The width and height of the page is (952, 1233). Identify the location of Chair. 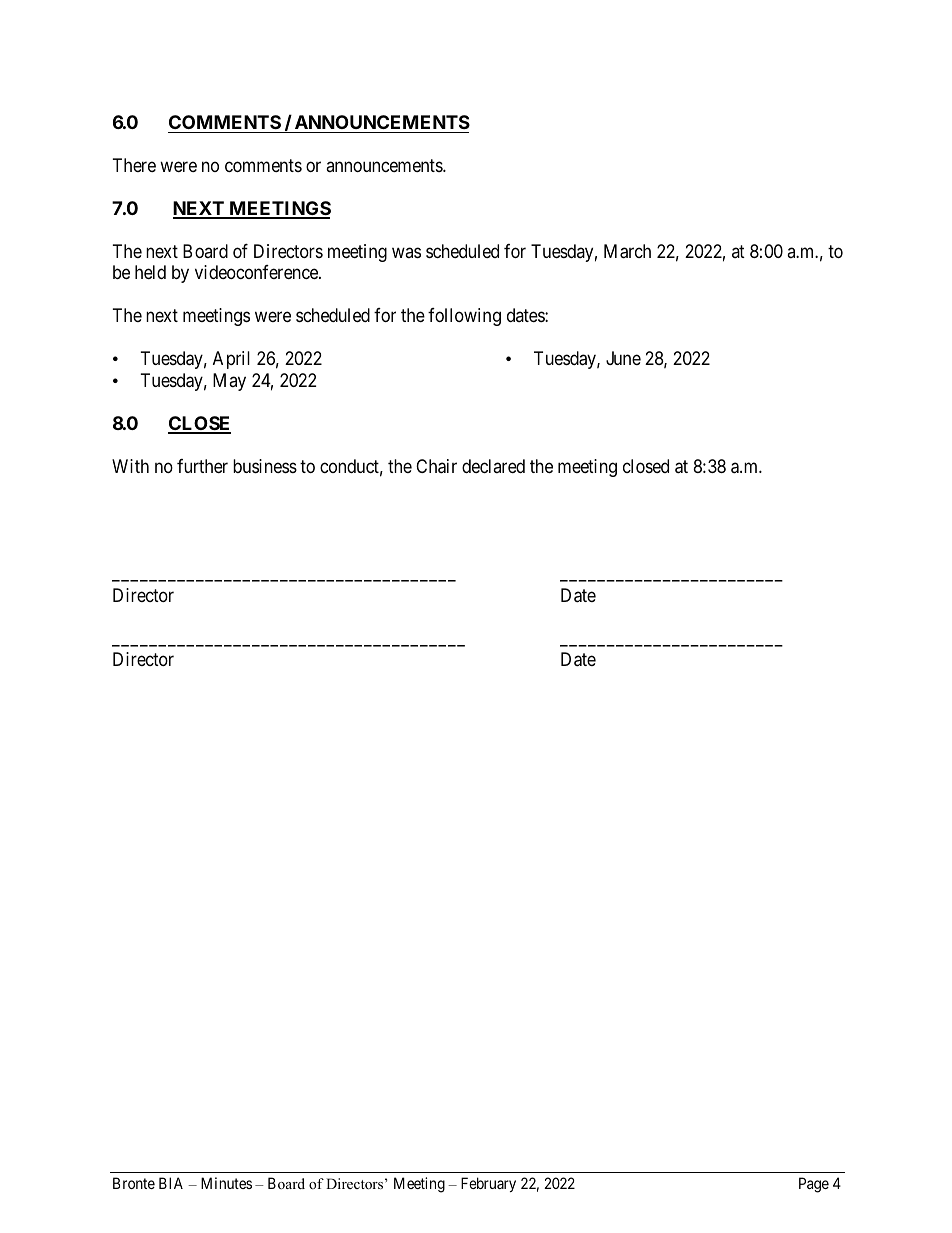
(436, 466).
